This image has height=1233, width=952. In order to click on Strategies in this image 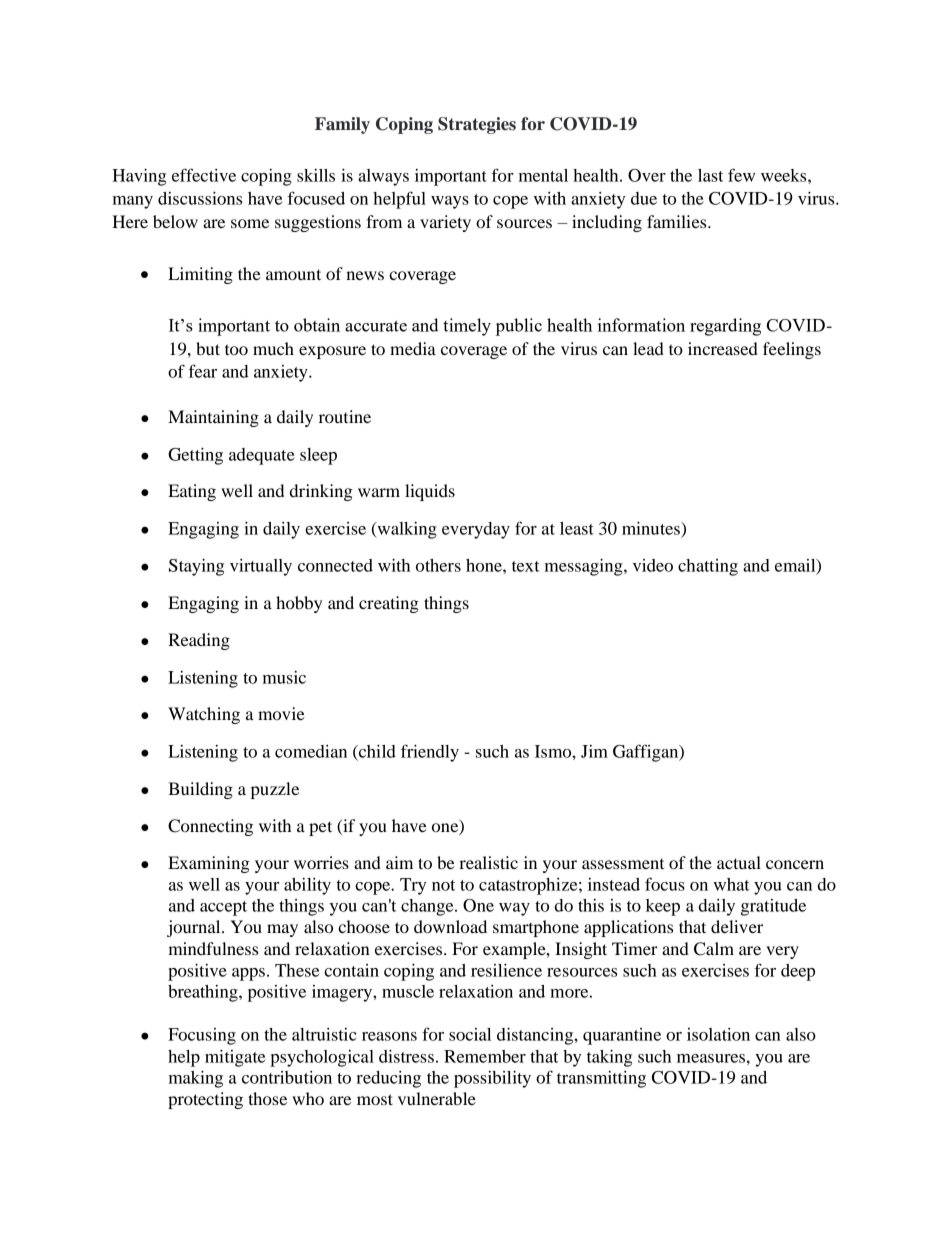, I will do `click(477, 125)`.
